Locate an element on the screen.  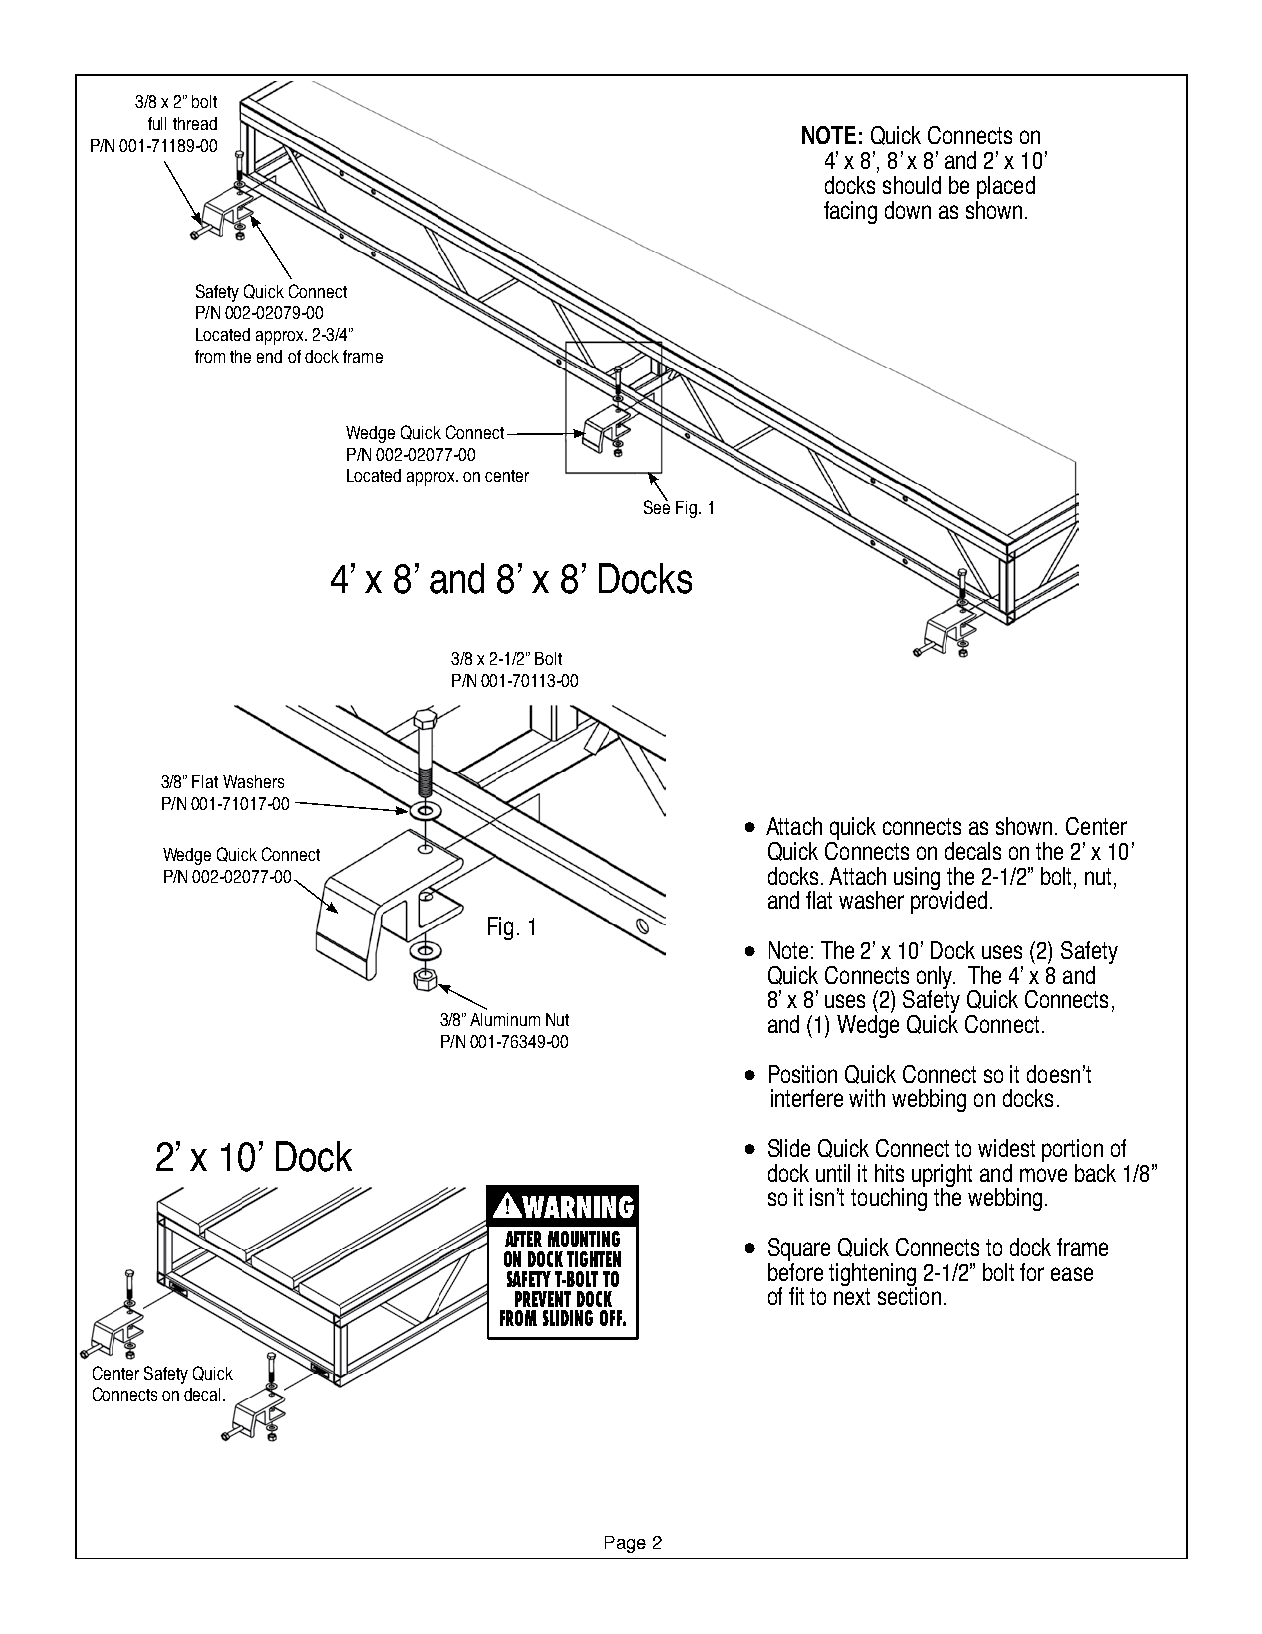
AFTER is located at coordinates (523, 1239).
